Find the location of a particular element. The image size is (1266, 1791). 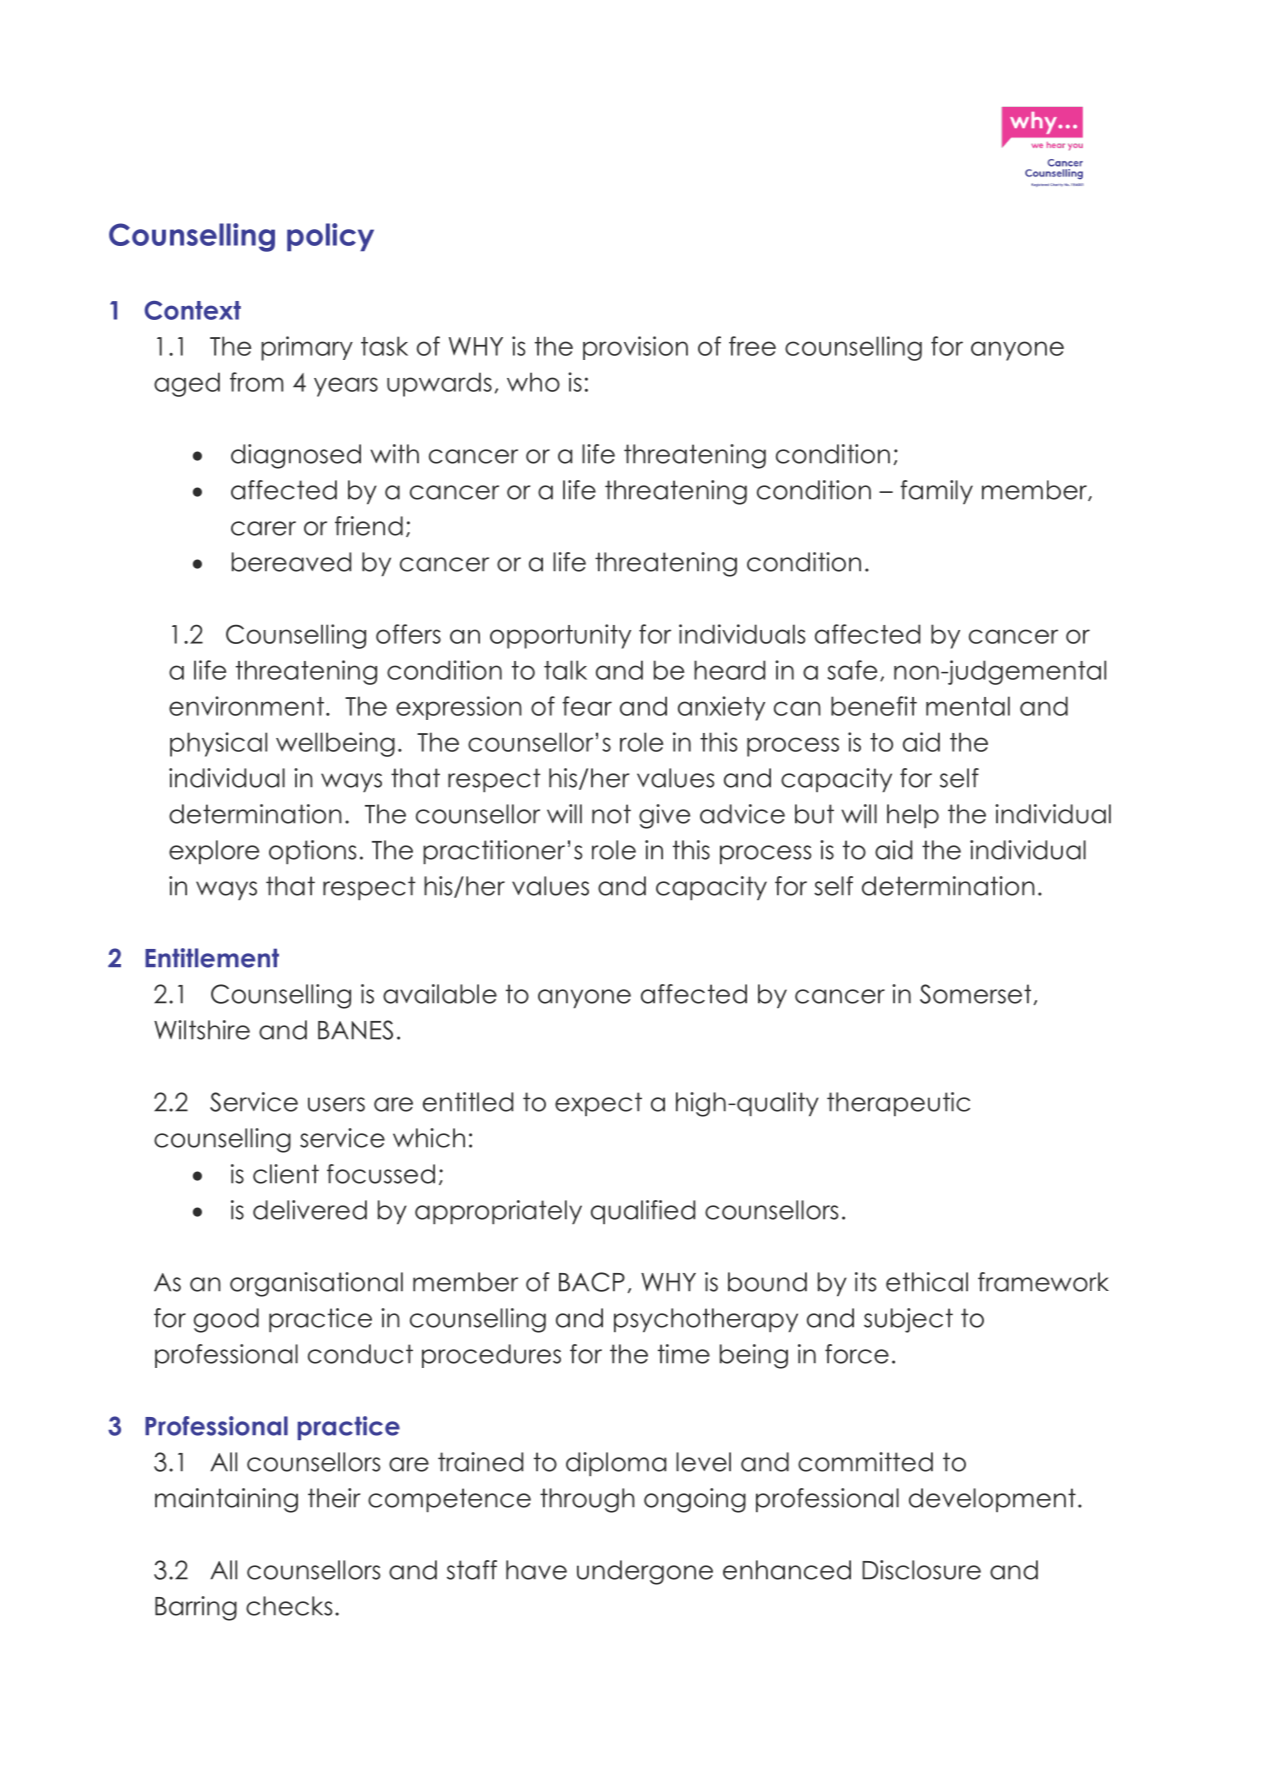

Somerset is located at coordinates (975, 994).
